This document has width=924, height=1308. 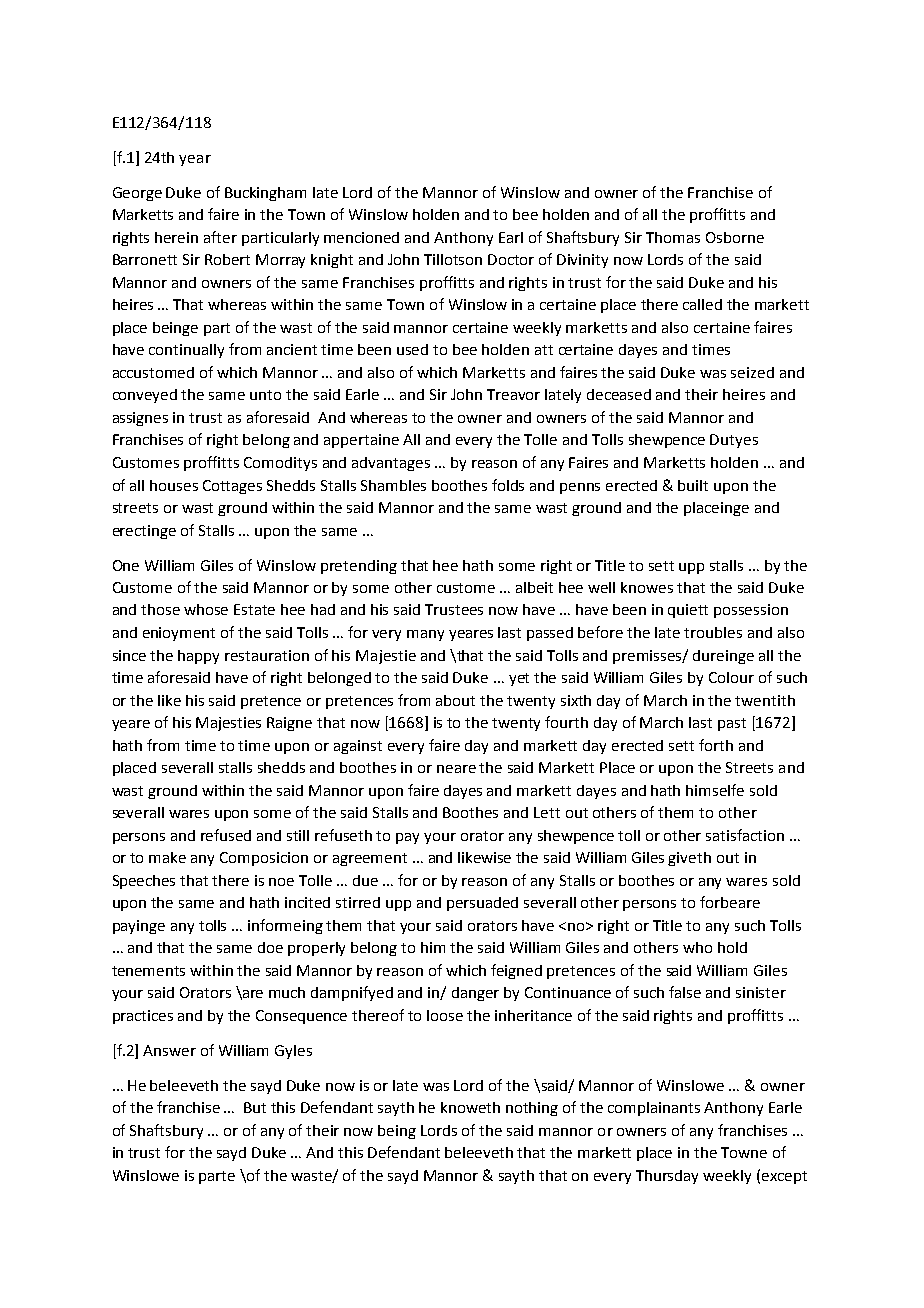 I want to click on make, so click(x=167, y=857).
